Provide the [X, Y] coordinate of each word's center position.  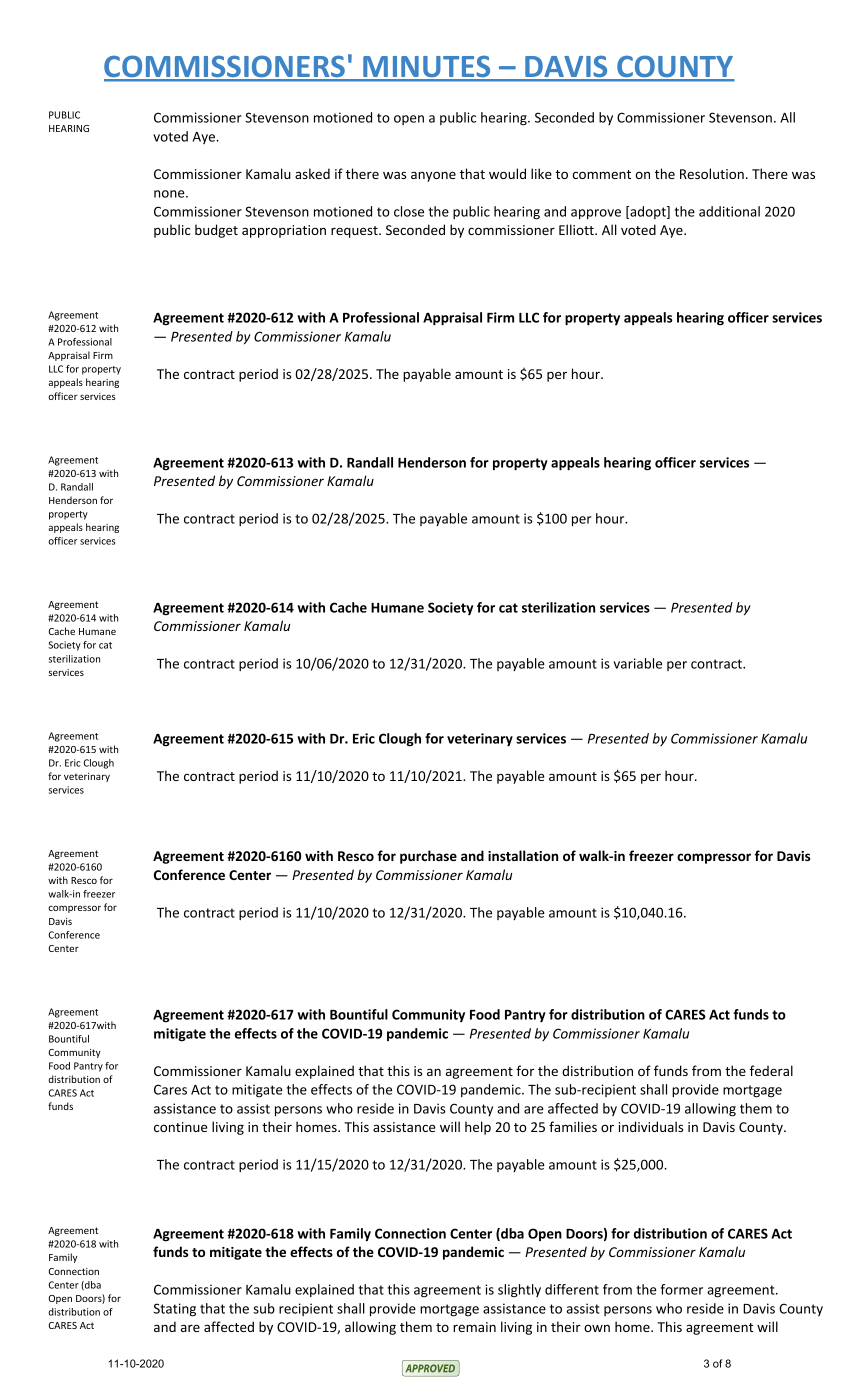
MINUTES [427, 68]
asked [312, 173]
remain [474, 1327]
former [682, 1289]
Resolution [712, 173]
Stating [175, 1310]
